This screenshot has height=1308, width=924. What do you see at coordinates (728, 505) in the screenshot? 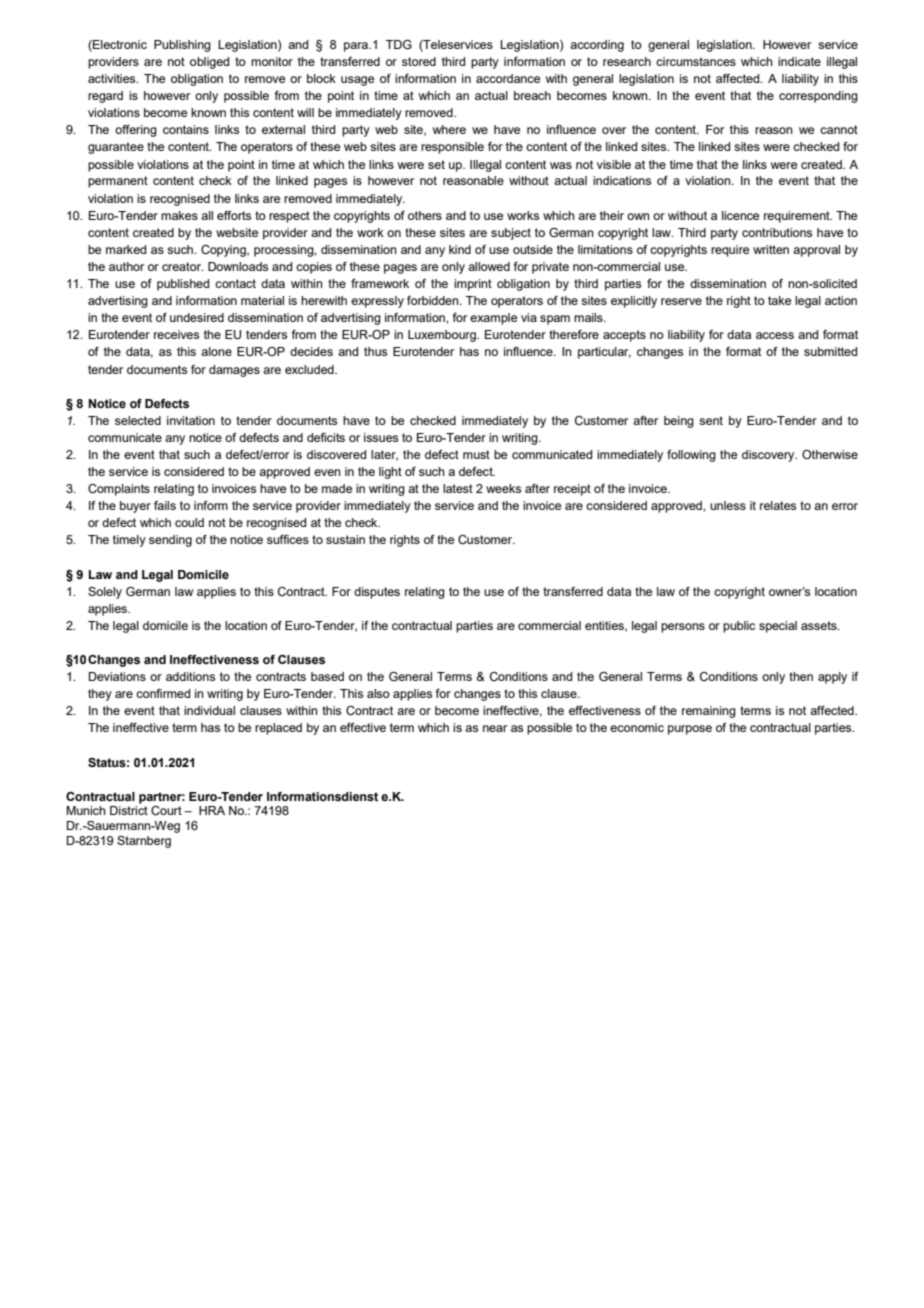
I see `unless` at bounding box center [728, 505].
